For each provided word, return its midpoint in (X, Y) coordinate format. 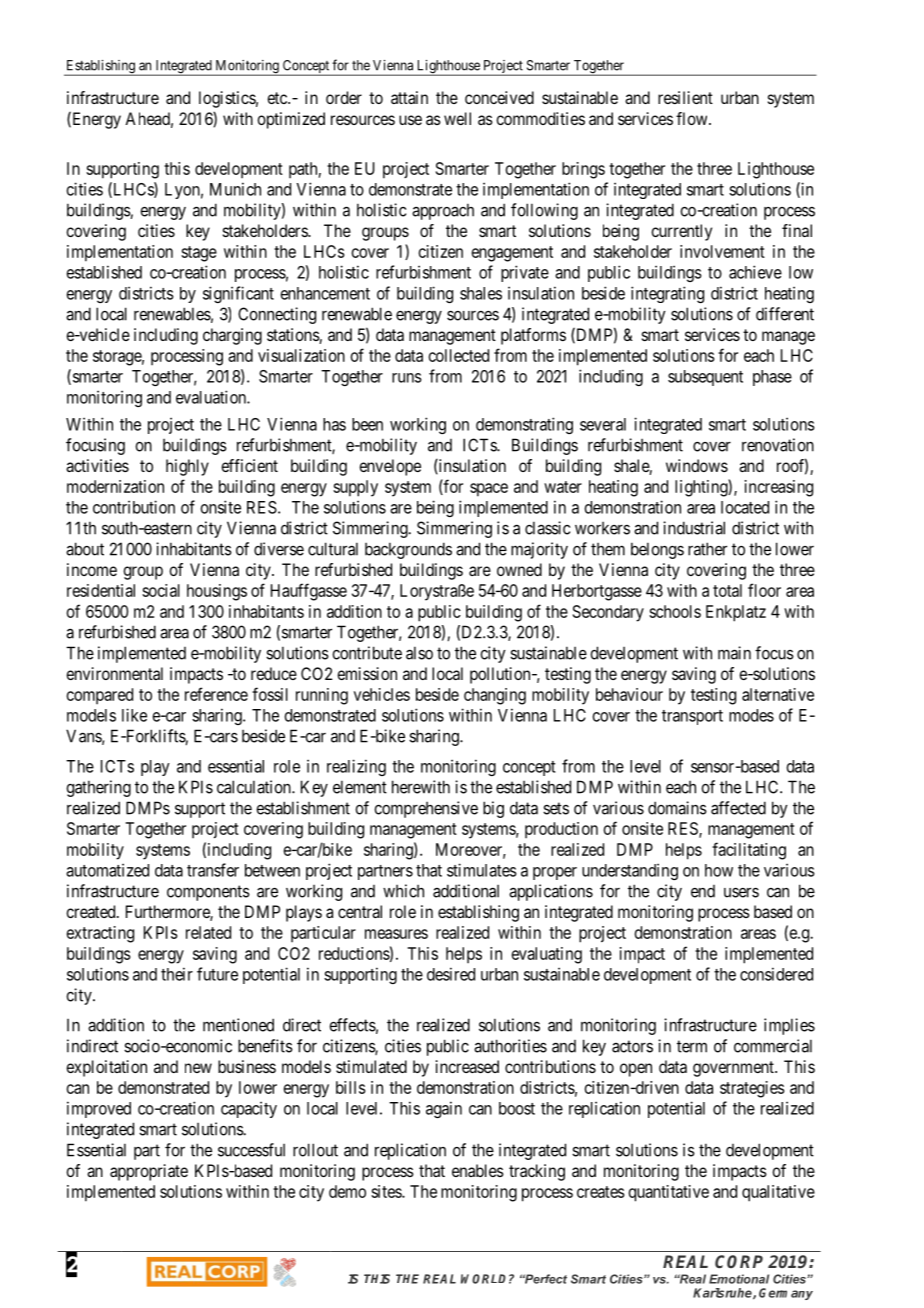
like (134, 715)
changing (495, 696)
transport (692, 717)
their (177, 974)
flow (693, 118)
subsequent (705, 378)
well (457, 118)
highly (187, 467)
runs (407, 378)
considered (776, 974)
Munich (235, 189)
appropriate (149, 1172)
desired (451, 974)
